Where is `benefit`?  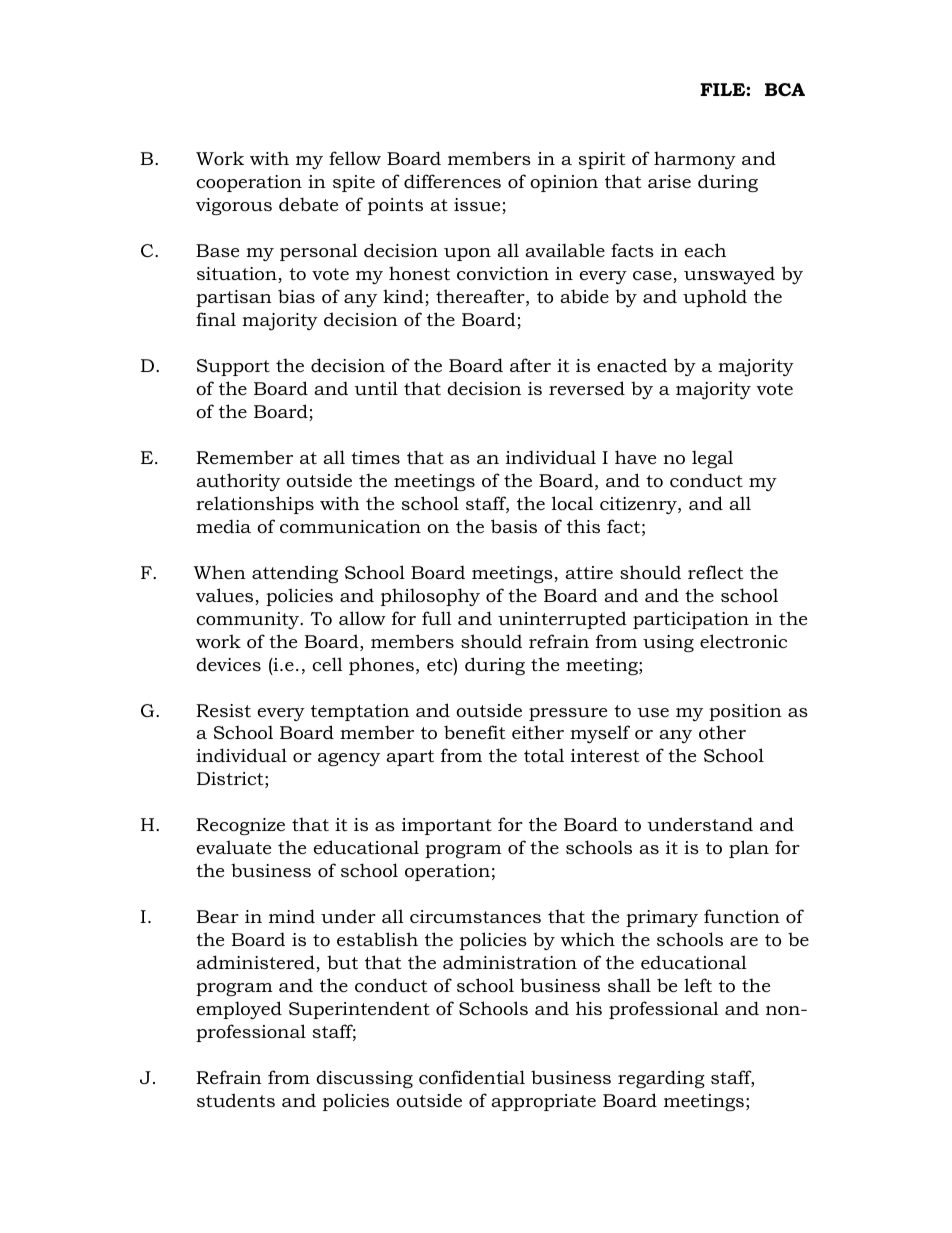
benefit is located at coordinates (474, 732).
